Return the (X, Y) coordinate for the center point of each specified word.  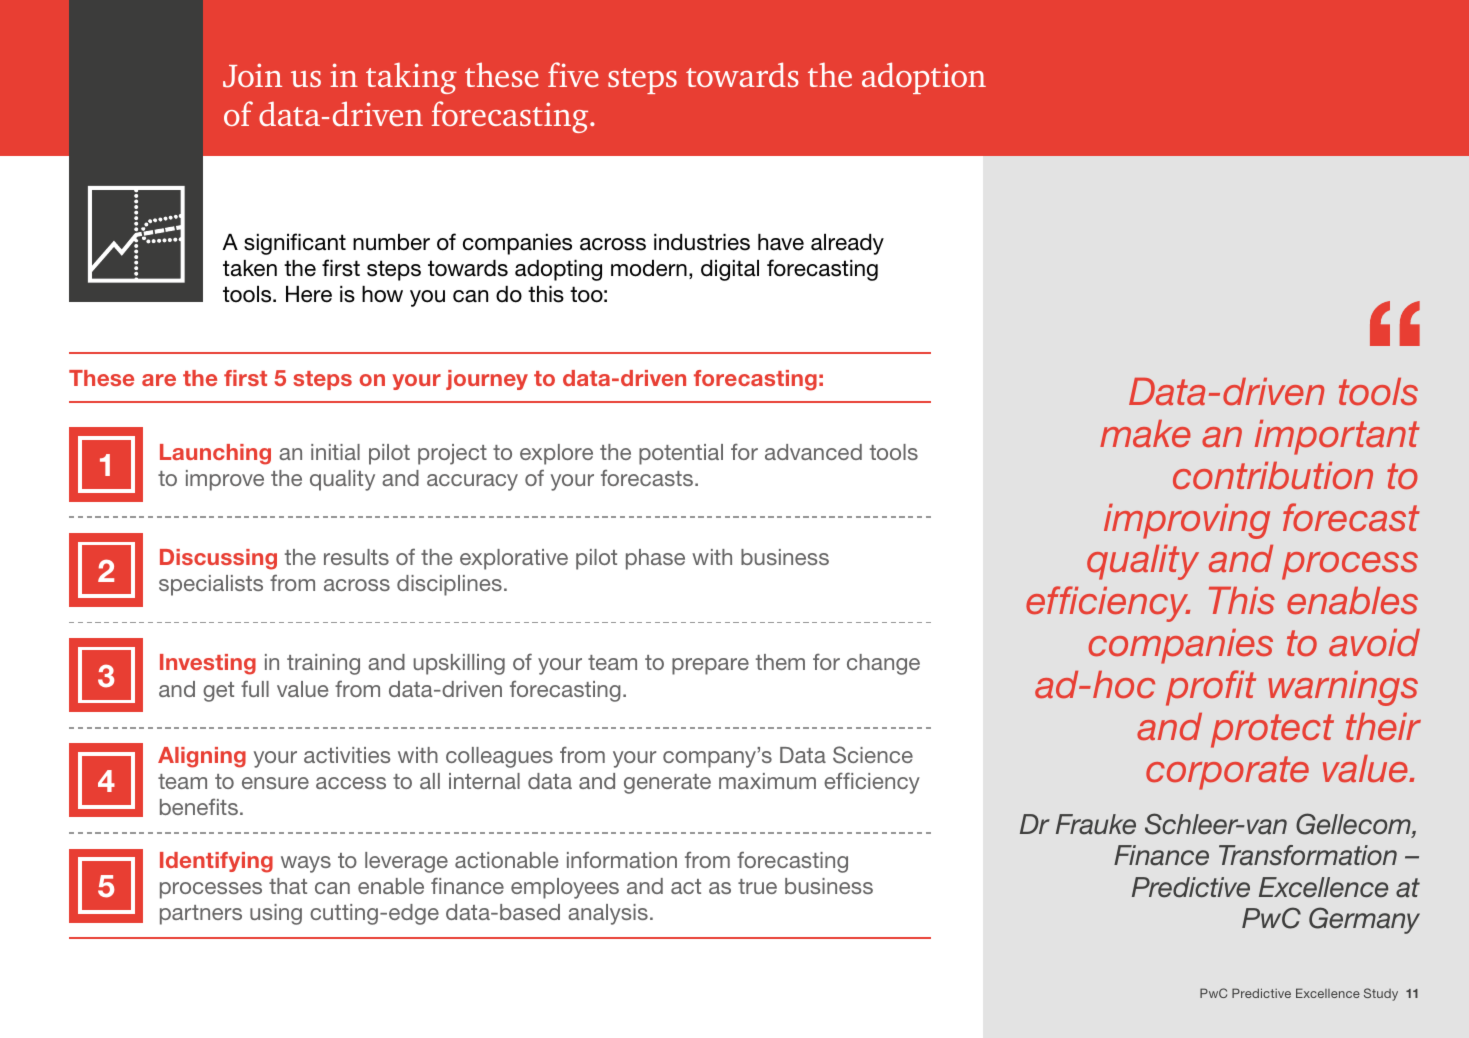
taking (411, 78)
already (847, 244)
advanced (813, 452)
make (1145, 433)
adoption (924, 78)
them (780, 662)
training (323, 664)
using (276, 914)
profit (1211, 688)
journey (487, 380)
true (757, 886)
